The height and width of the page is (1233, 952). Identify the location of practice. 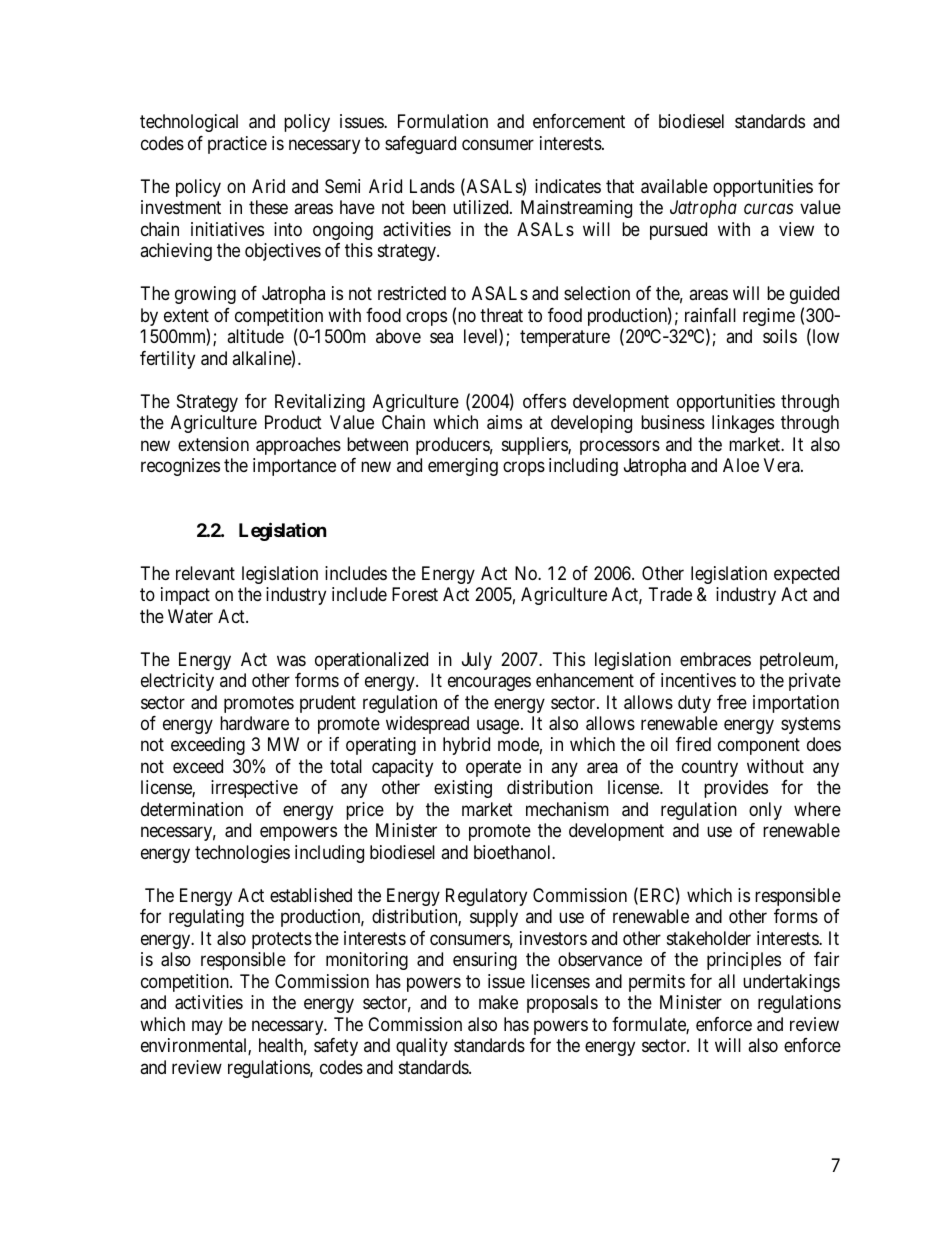
(237, 145).
